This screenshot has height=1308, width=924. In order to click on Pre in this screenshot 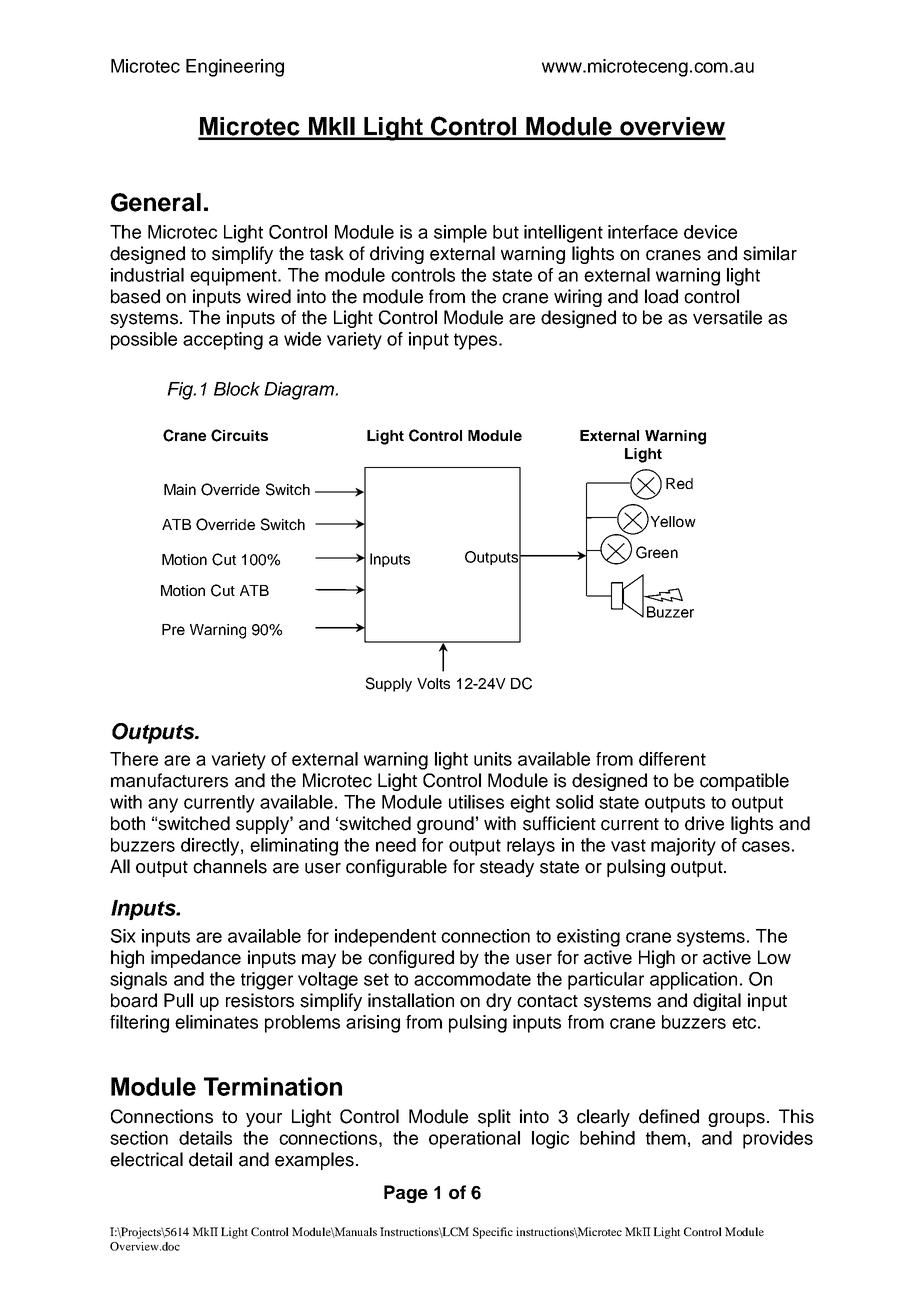, I will do `click(173, 629)`.
